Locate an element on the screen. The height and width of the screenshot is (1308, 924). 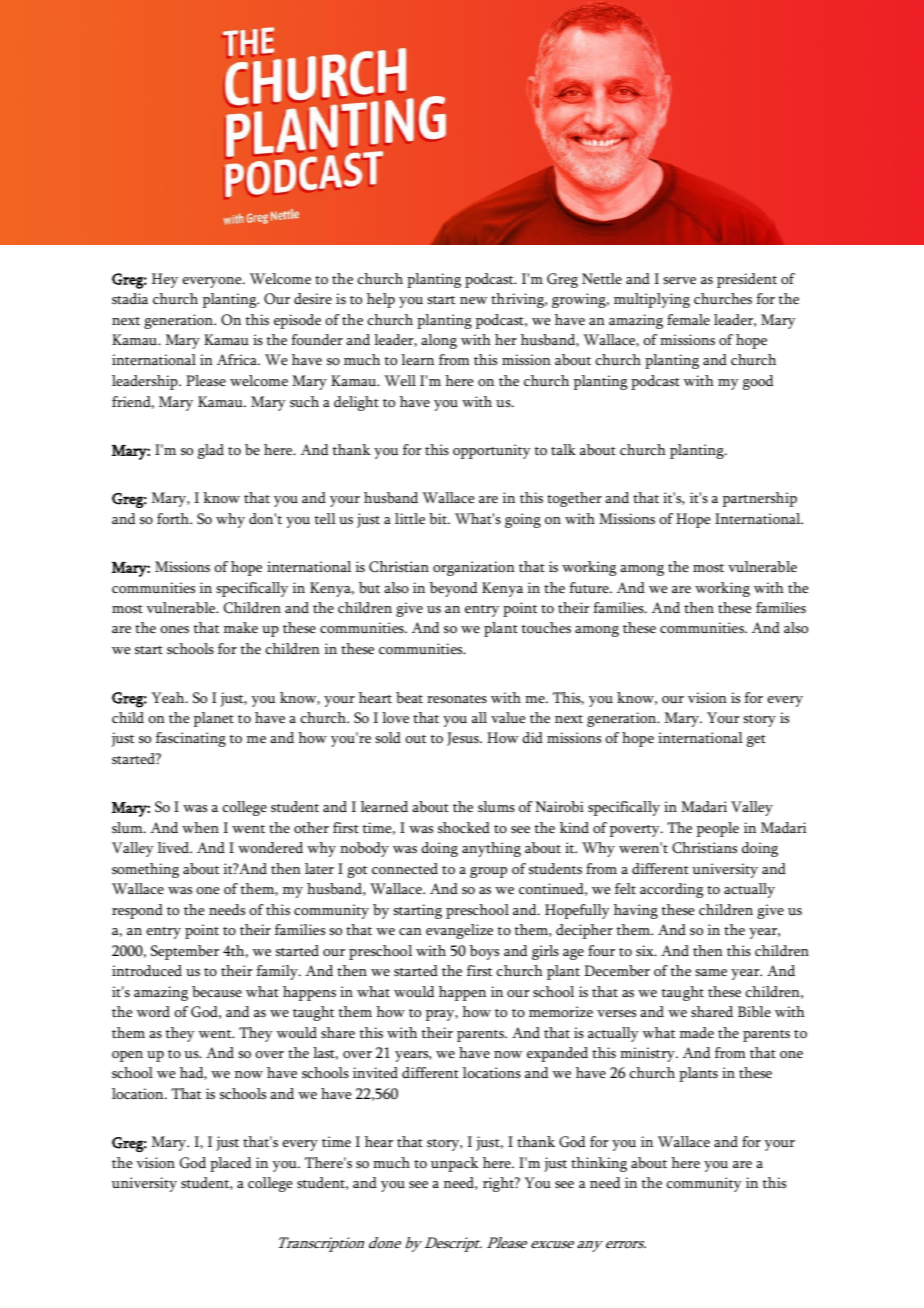
evangelize is located at coordinates (459, 931).
